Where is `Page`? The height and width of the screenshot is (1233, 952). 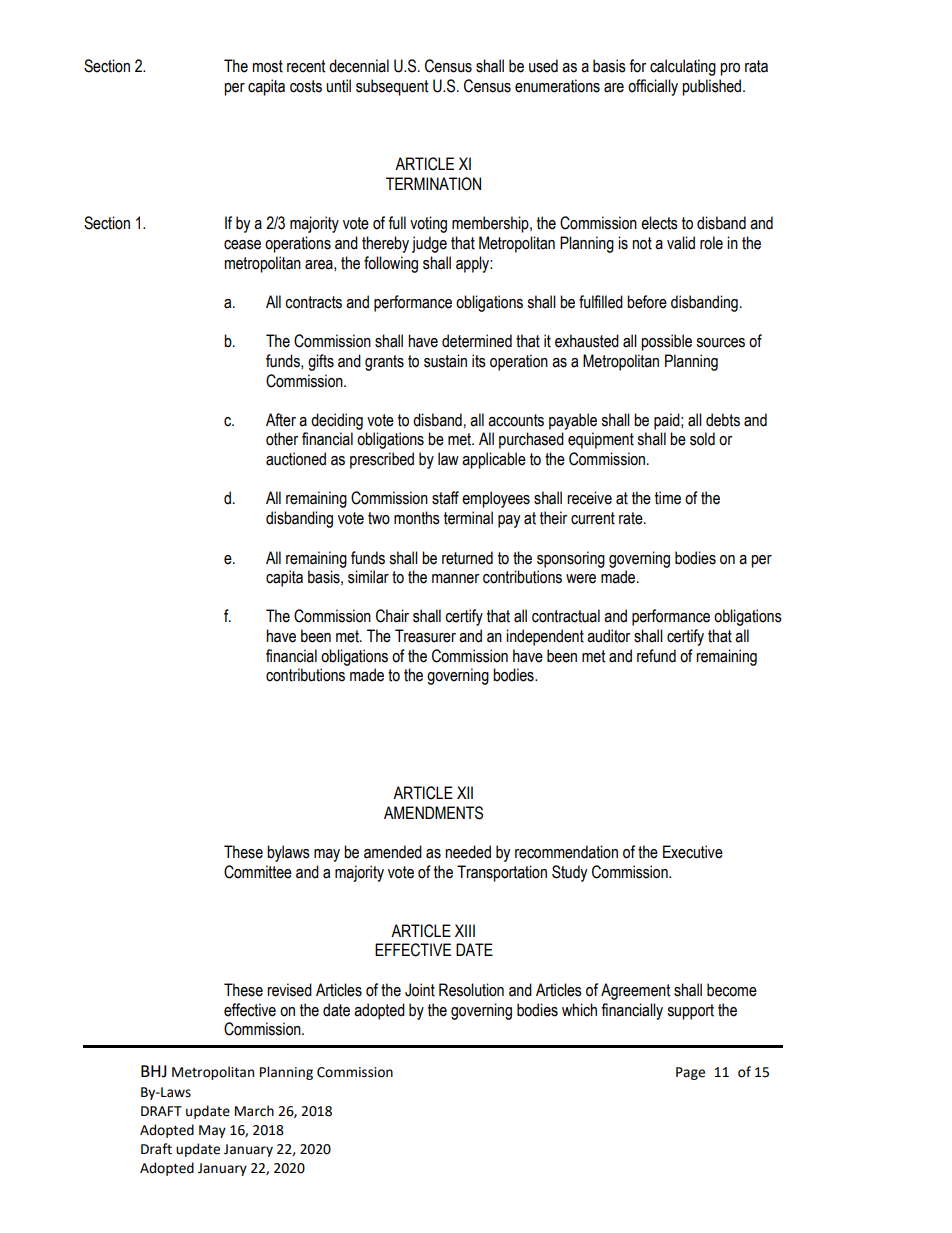
Page is located at coordinates (690, 1073).
